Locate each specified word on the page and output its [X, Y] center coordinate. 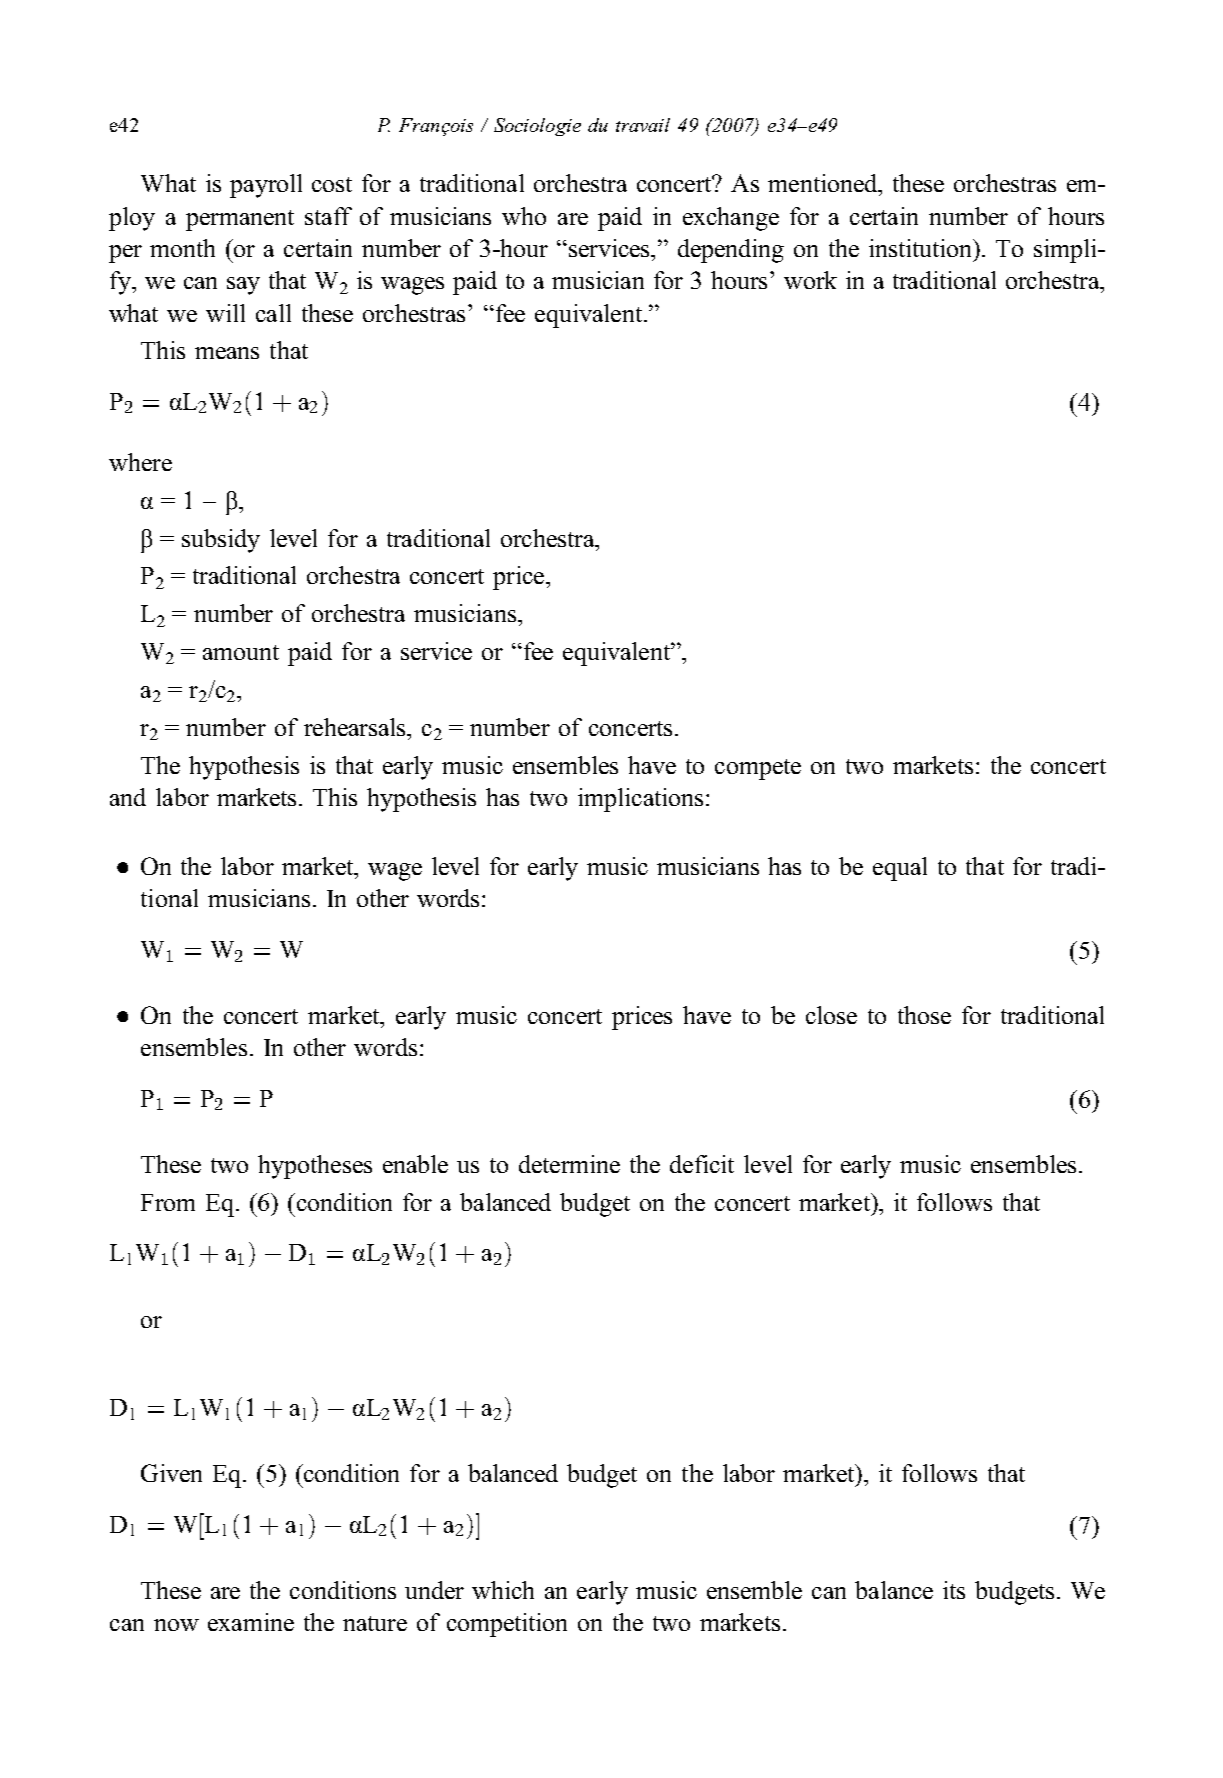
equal [900, 869]
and [128, 797]
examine [251, 1622]
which [503, 1590]
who [524, 216]
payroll [266, 186]
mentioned [824, 183]
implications [640, 800]
